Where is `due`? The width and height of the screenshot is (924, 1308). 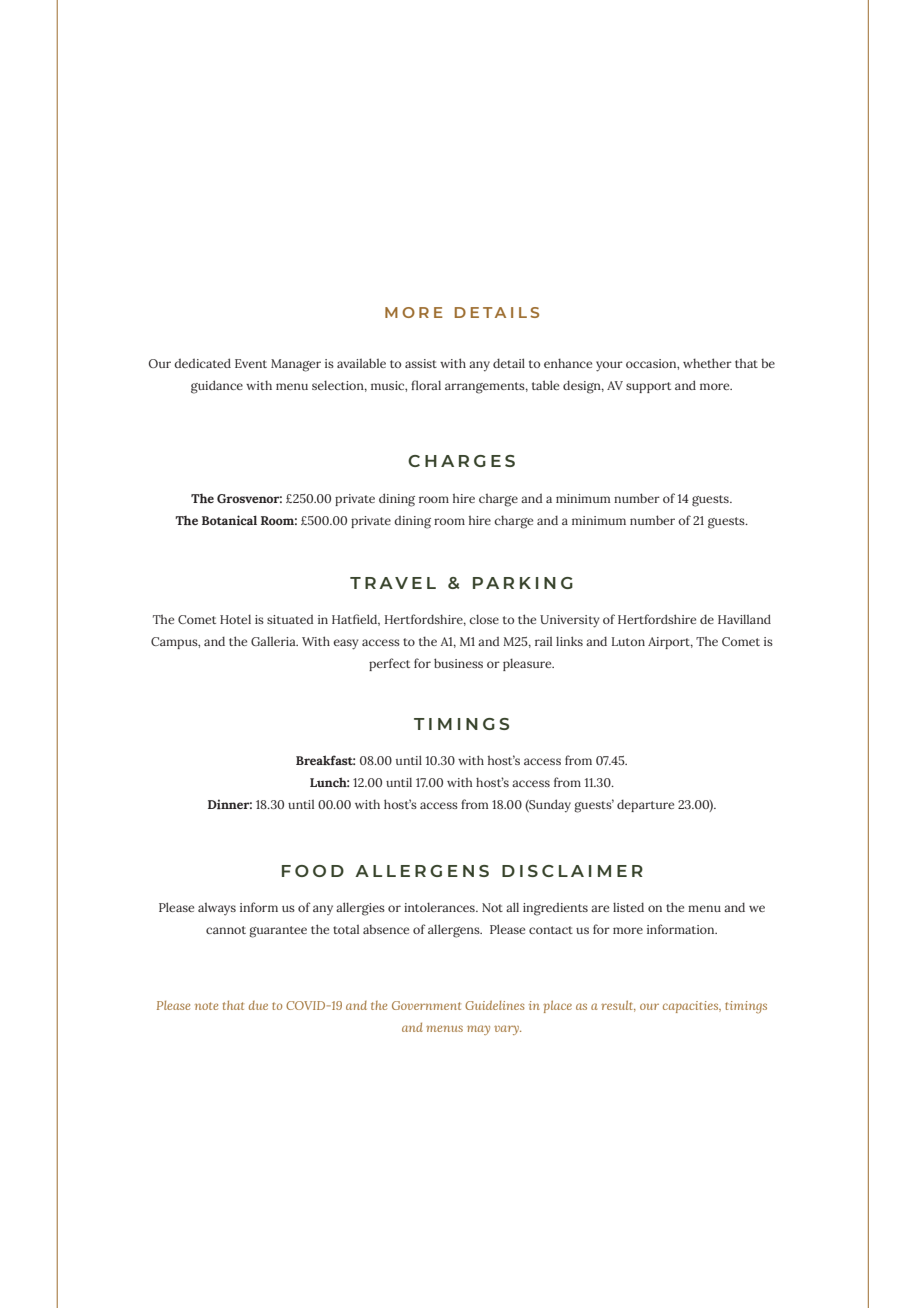
due is located at coordinates (258, 1005).
